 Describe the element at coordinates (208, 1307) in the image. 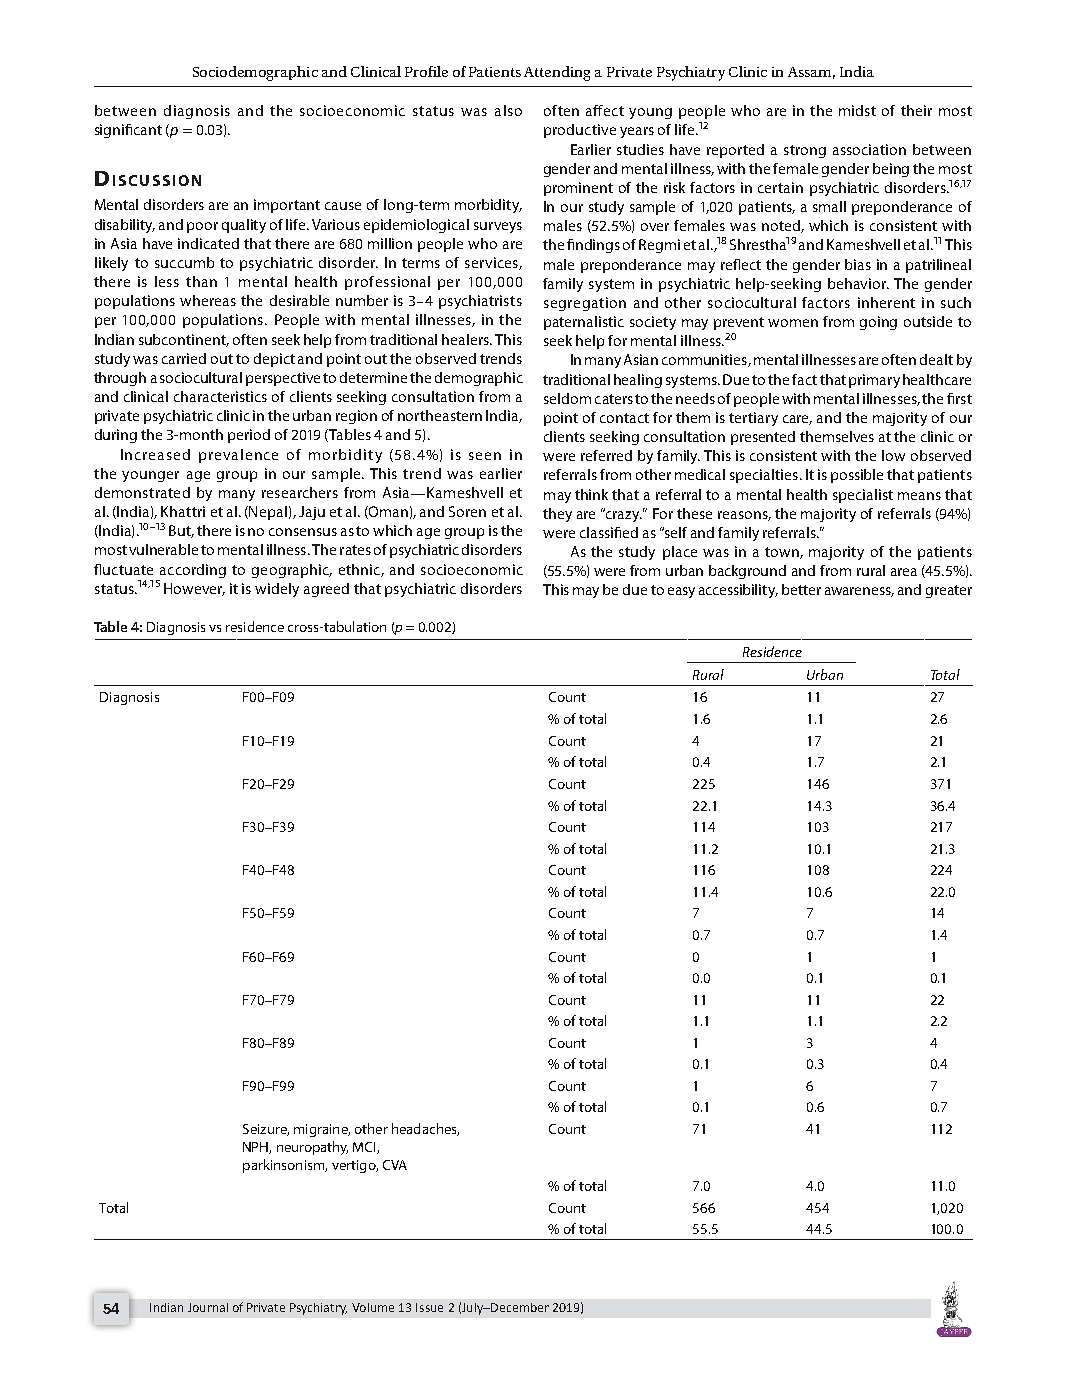

I see `Journal` at that location.
